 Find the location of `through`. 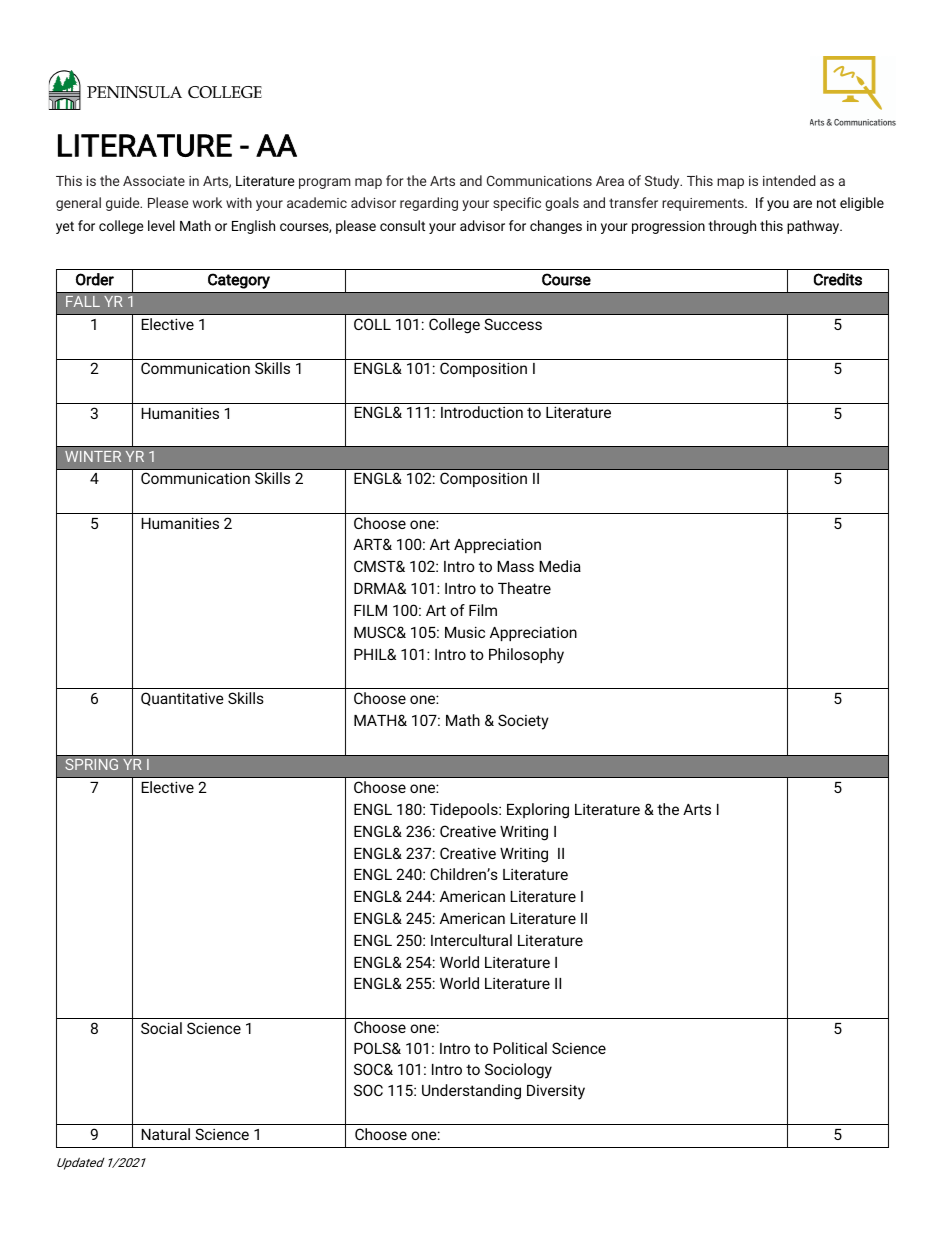

through is located at coordinates (732, 227).
